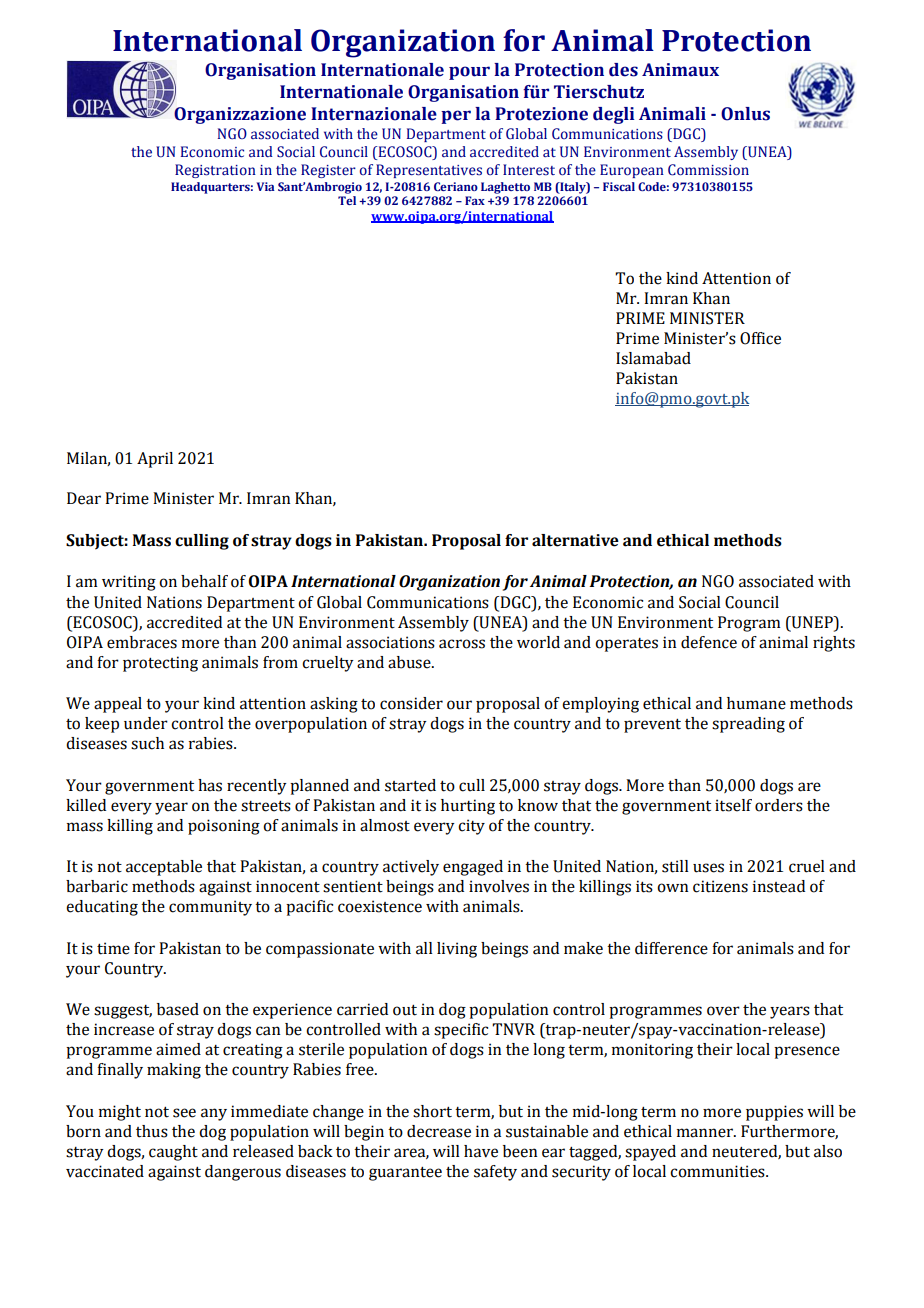  What do you see at coordinates (173, 1153) in the document?
I see `caught` at bounding box center [173, 1153].
